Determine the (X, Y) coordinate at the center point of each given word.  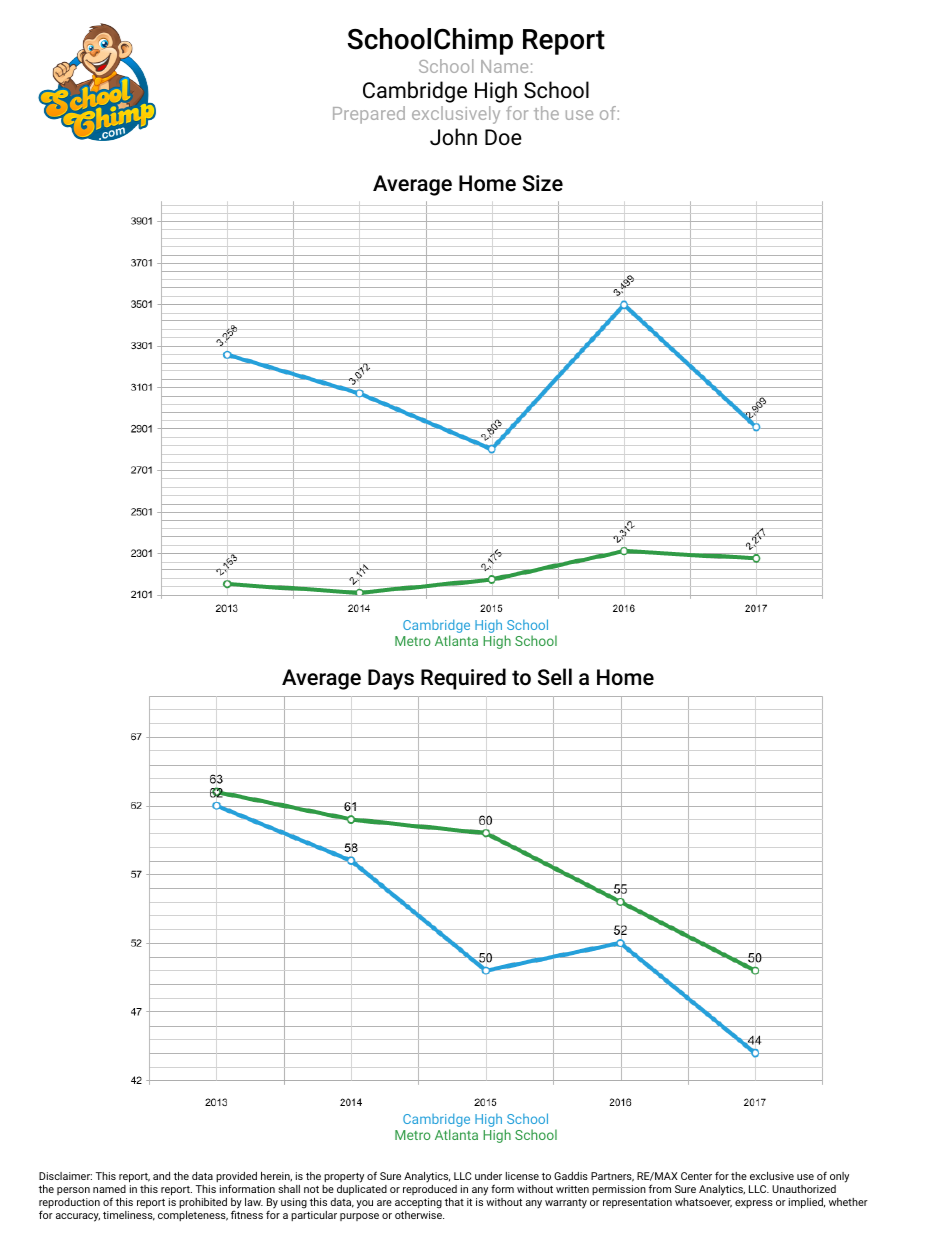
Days (391, 679)
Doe (503, 137)
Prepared (369, 115)
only (839, 1179)
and (161, 1176)
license (522, 1176)
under (488, 1176)
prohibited (203, 1203)
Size (543, 183)
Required (463, 679)
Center (696, 1176)
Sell (555, 677)
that (454, 1202)
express (754, 1204)
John (453, 137)
